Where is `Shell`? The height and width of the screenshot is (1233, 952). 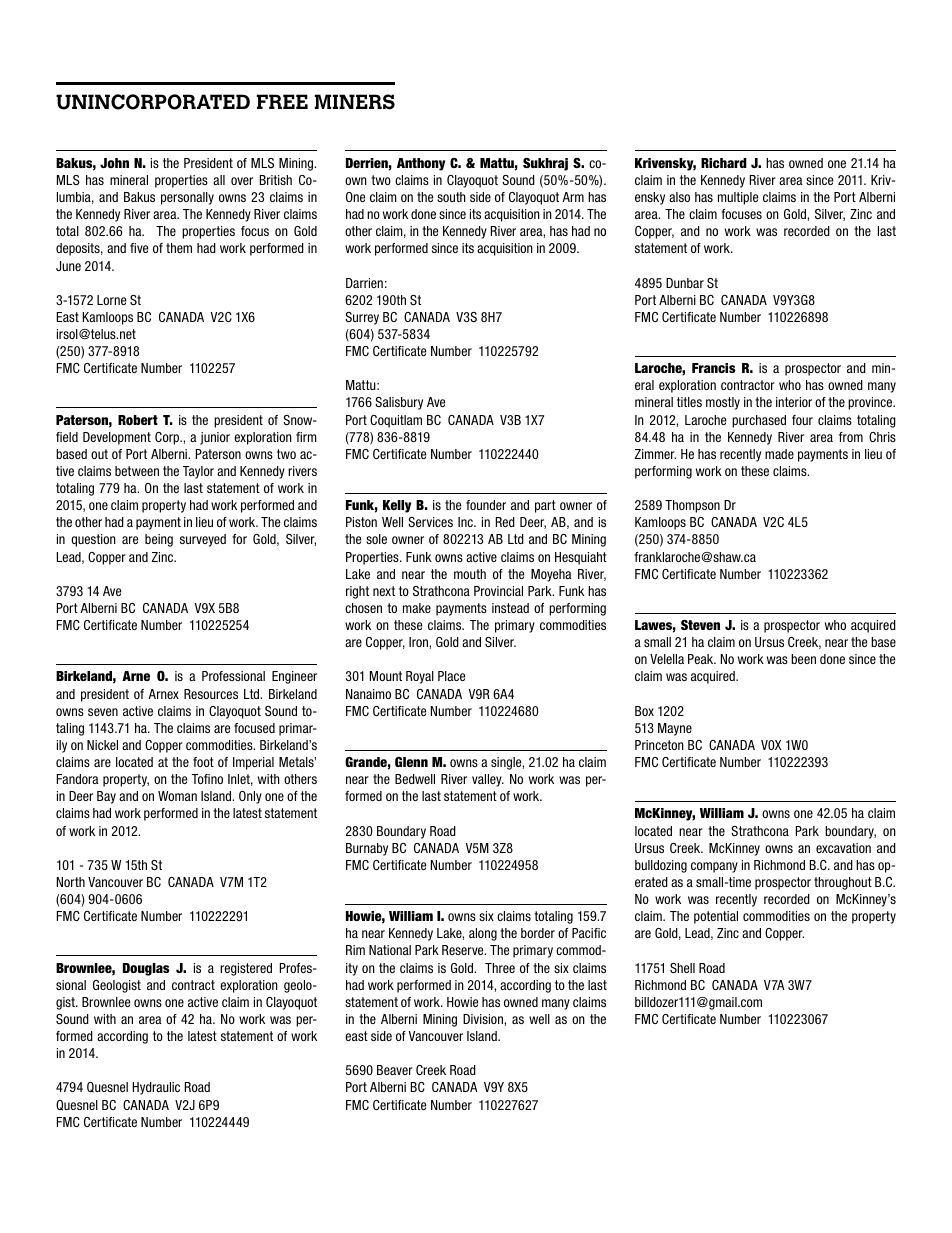 Shell is located at coordinates (682, 968).
